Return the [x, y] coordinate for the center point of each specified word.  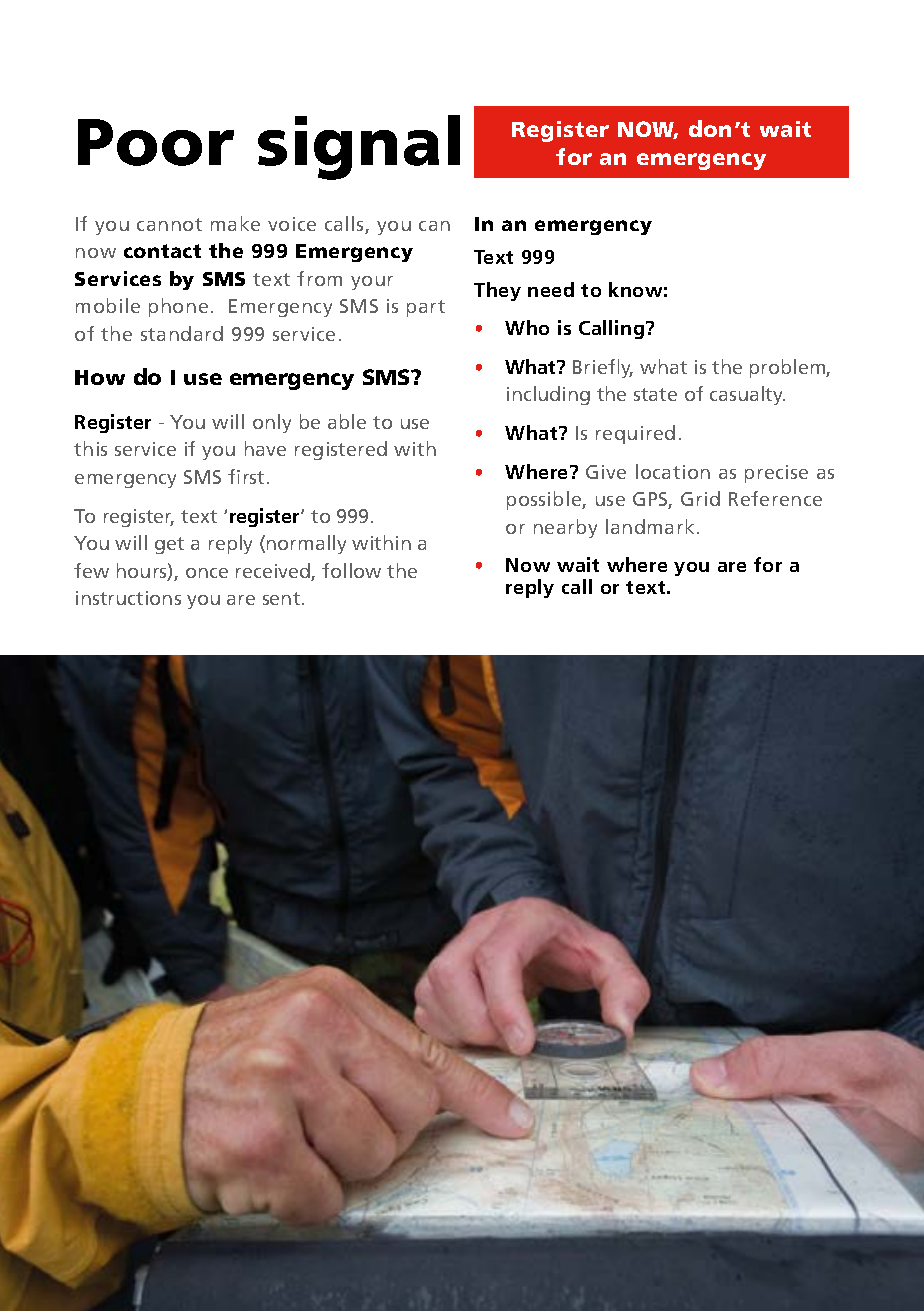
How [100, 377]
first [246, 476]
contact [162, 251]
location [673, 471]
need [551, 289]
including [548, 395]
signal [359, 147]
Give [606, 472]
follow [351, 570]
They [497, 291]
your [372, 283]
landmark [650, 526]
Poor [156, 142]
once [207, 573]
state [655, 394]
